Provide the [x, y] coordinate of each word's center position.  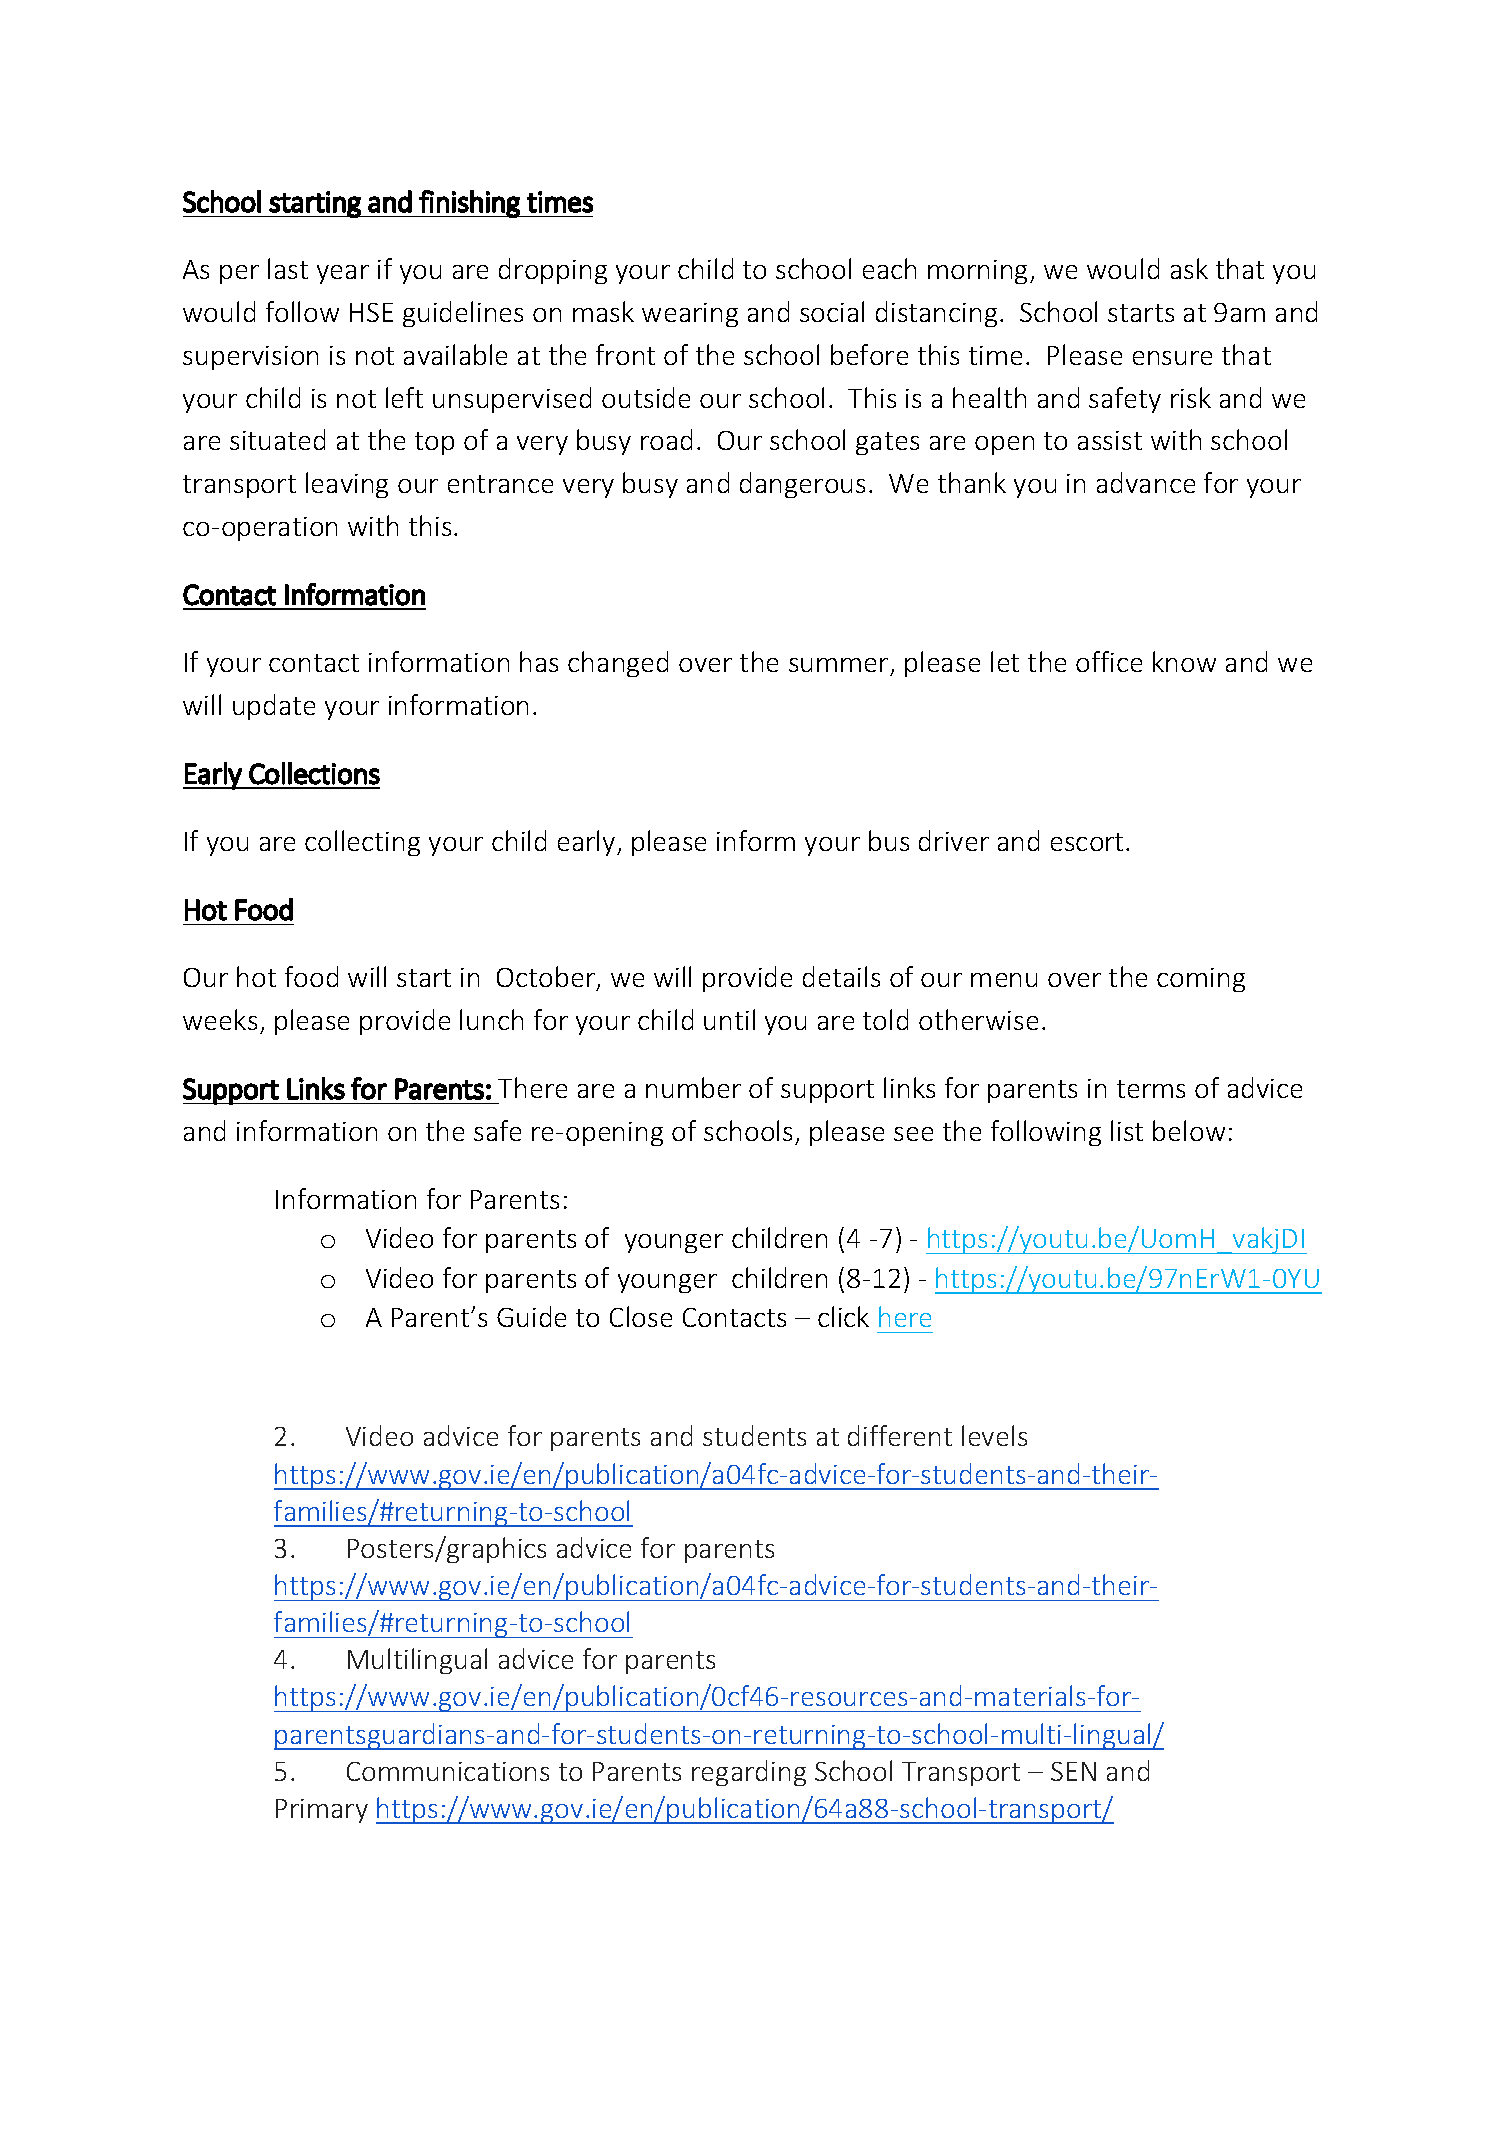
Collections [314, 773]
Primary [322, 1811]
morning [979, 272]
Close [641, 1316]
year [343, 274]
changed [618, 664]
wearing [690, 315]
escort [1087, 842]
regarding [749, 1773]
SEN [1073, 1771]
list [1127, 1130]
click [843, 1316]
